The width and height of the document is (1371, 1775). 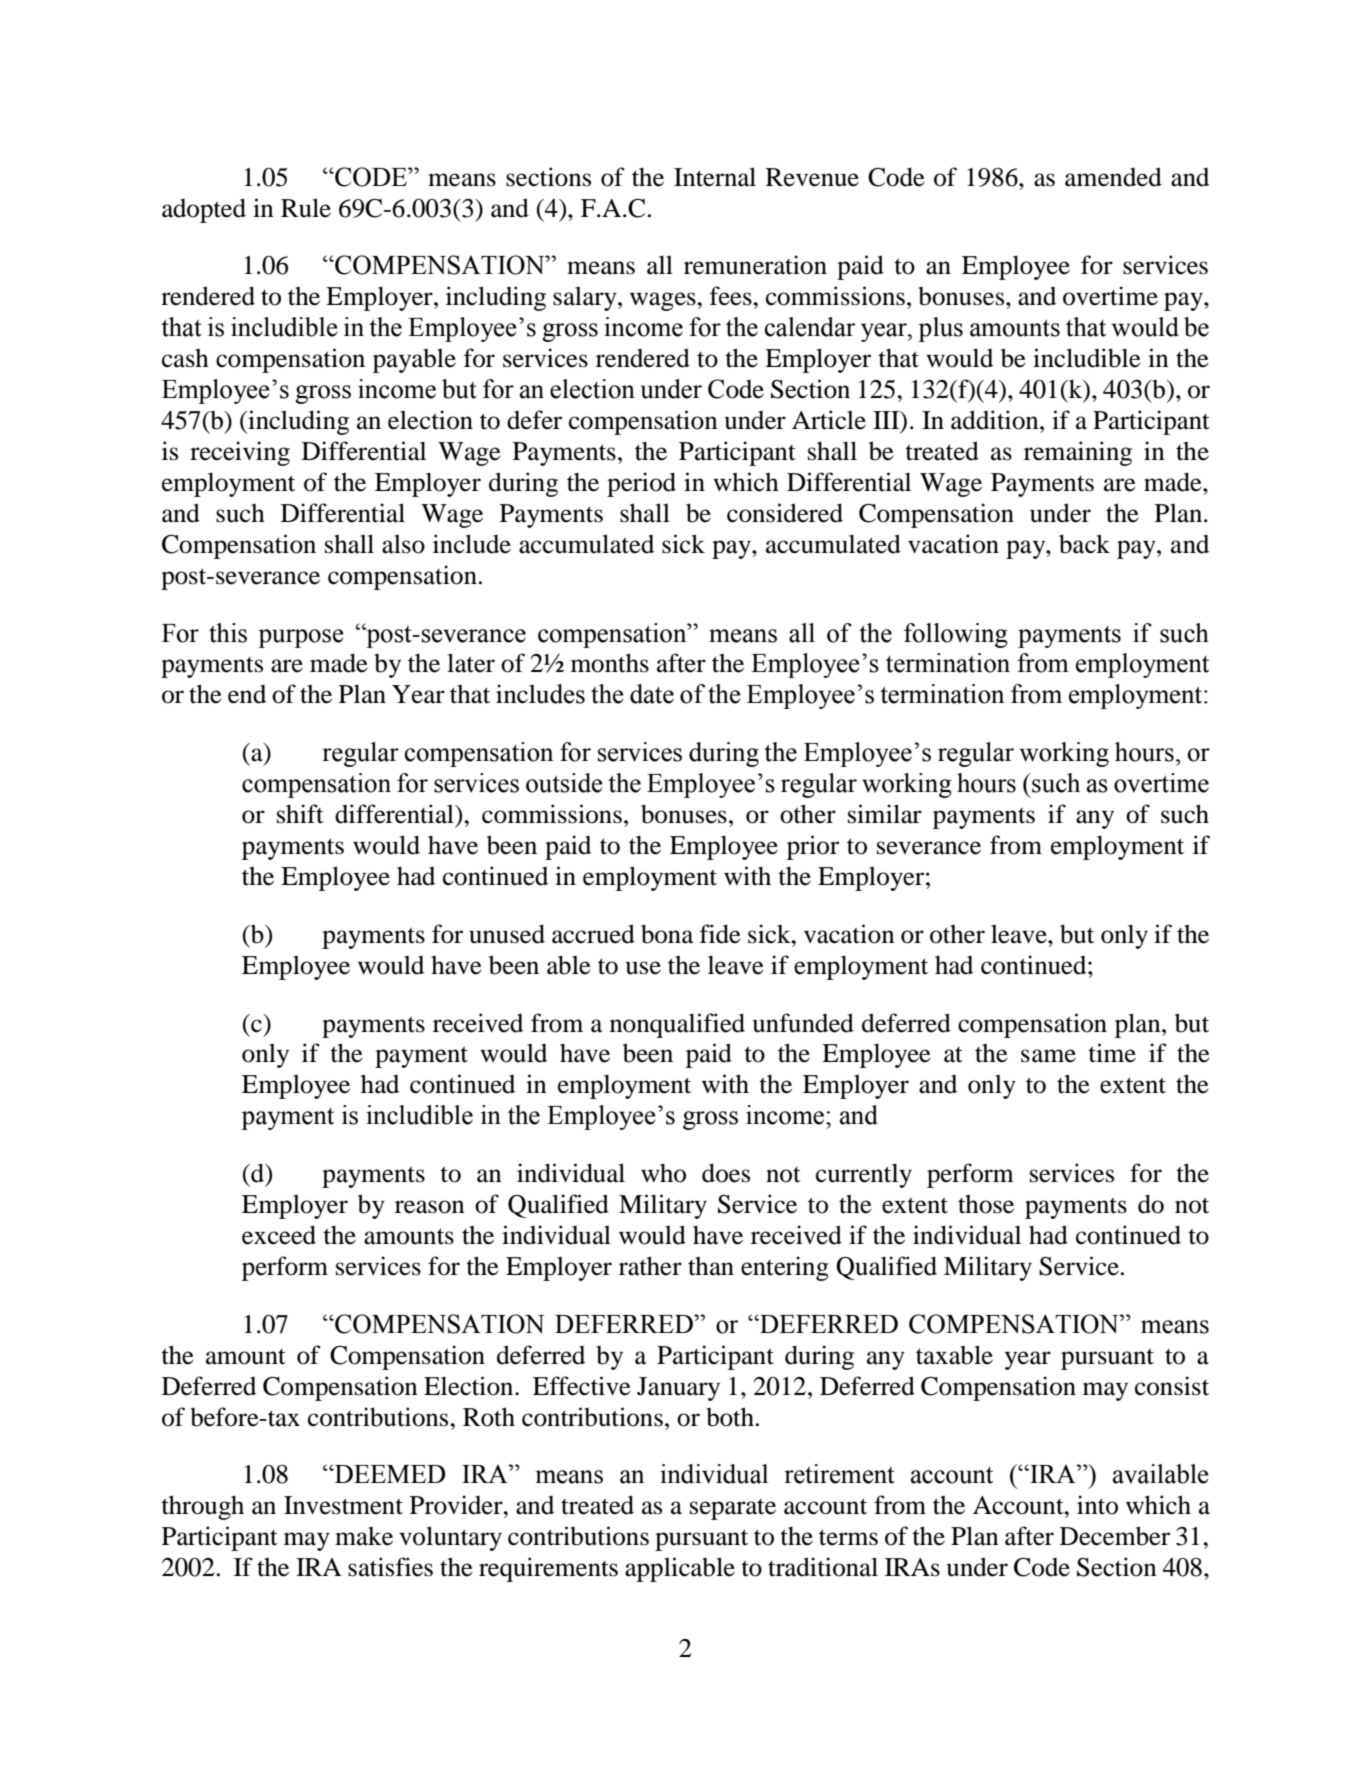 I want to click on amended, so click(x=1113, y=177).
